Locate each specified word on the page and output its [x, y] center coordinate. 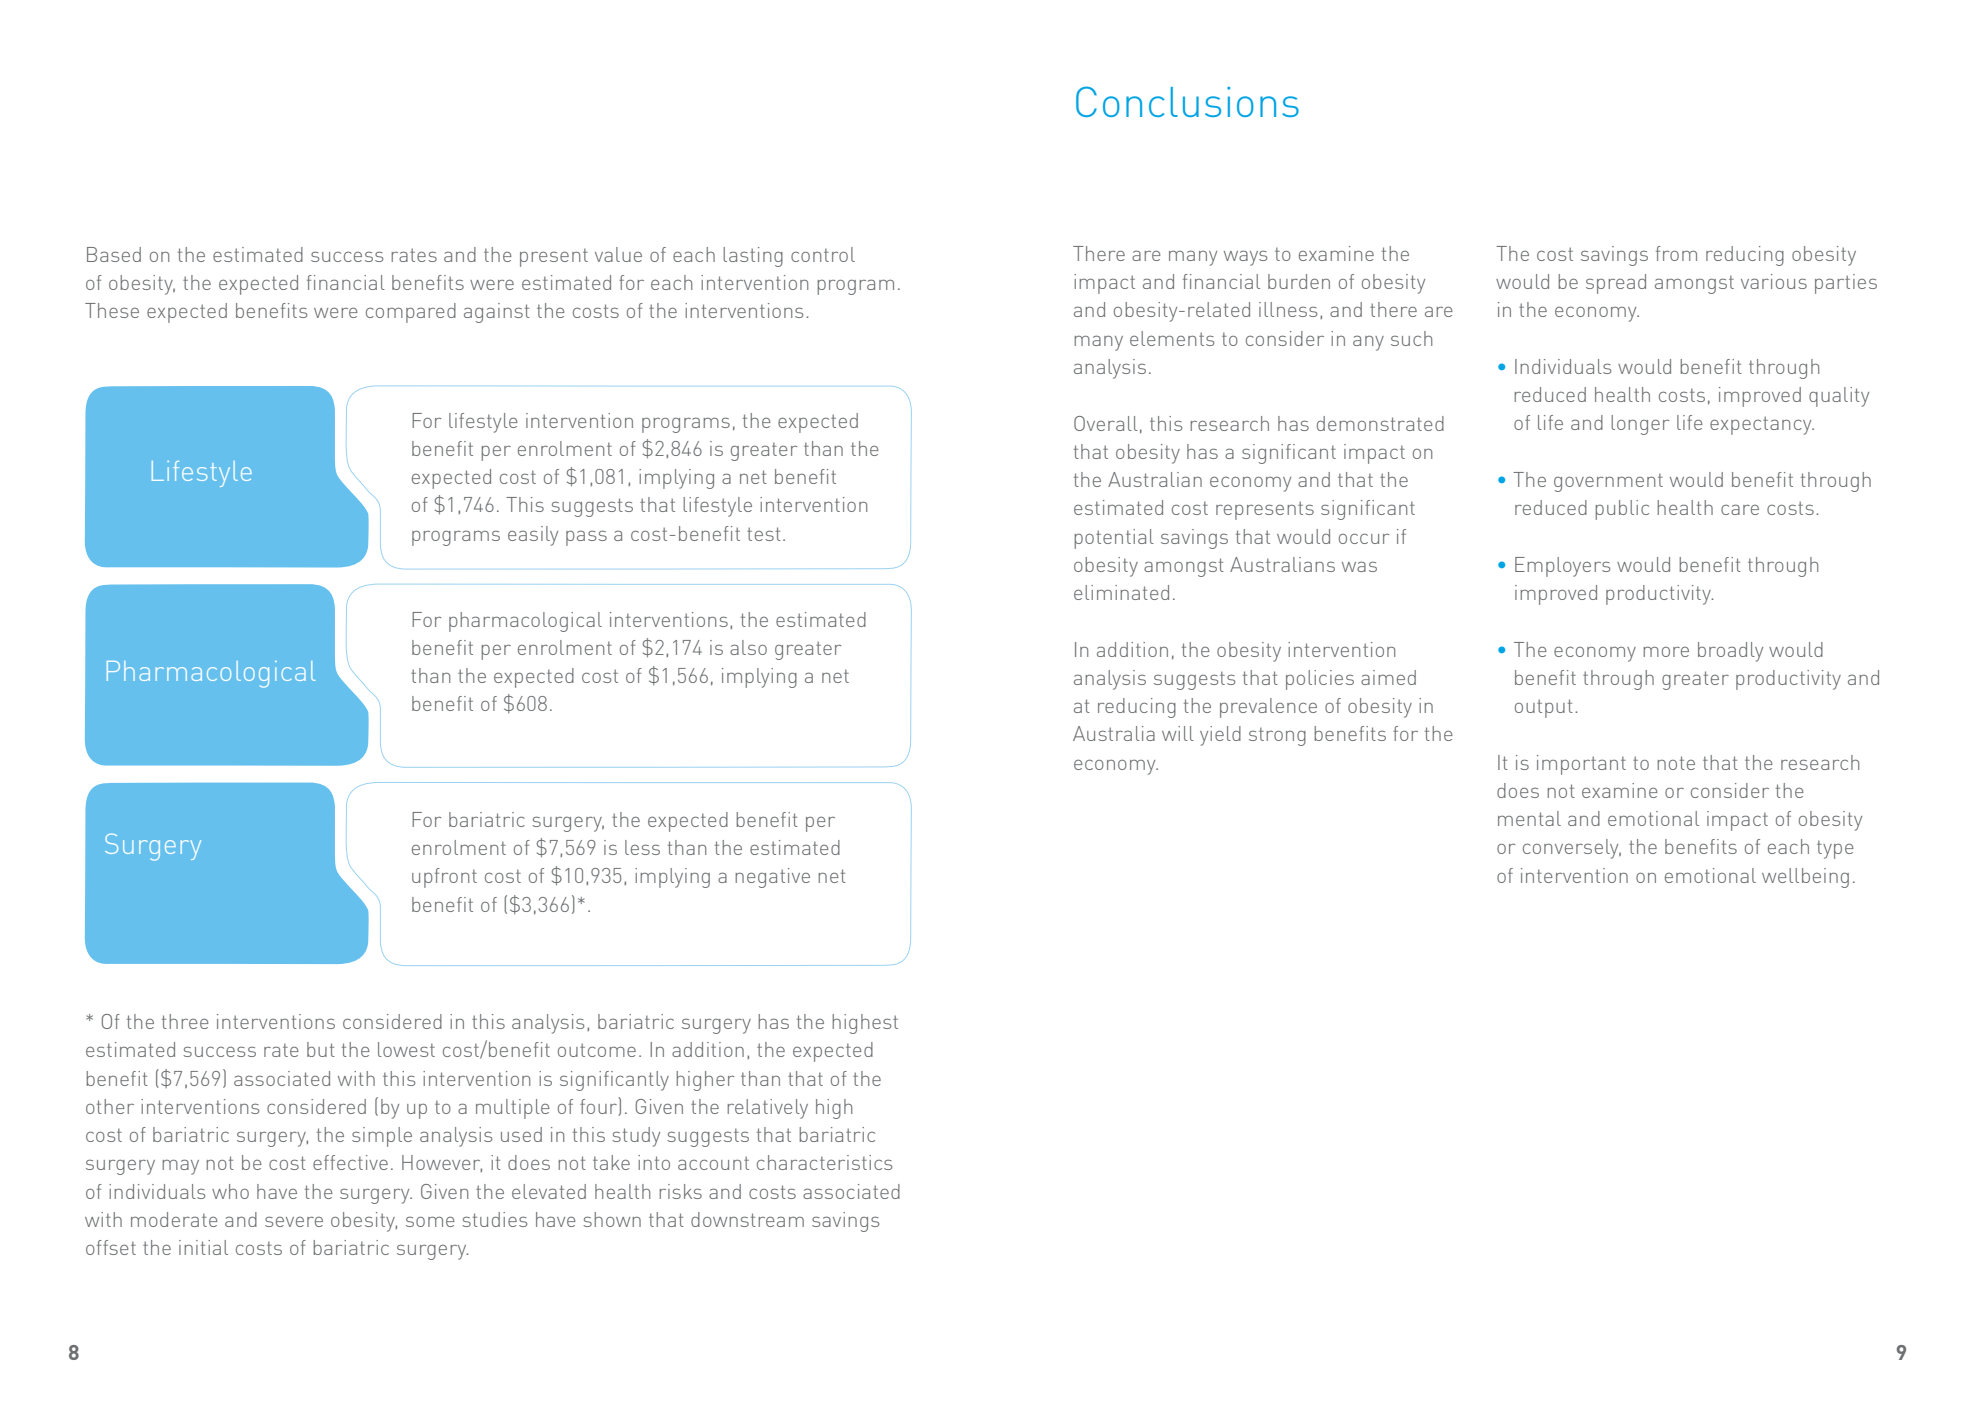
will [1178, 733]
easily [533, 536]
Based [114, 254]
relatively [767, 1109]
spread [1616, 284]
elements [1172, 338]
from [1676, 253]
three [185, 1021]
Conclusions [1187, 101]
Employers [1562, 567]
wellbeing [1805, 878]
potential [1114, 539]
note [1676, 763]
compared [411, 313]
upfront [444, 878]
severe [294, 1221]
